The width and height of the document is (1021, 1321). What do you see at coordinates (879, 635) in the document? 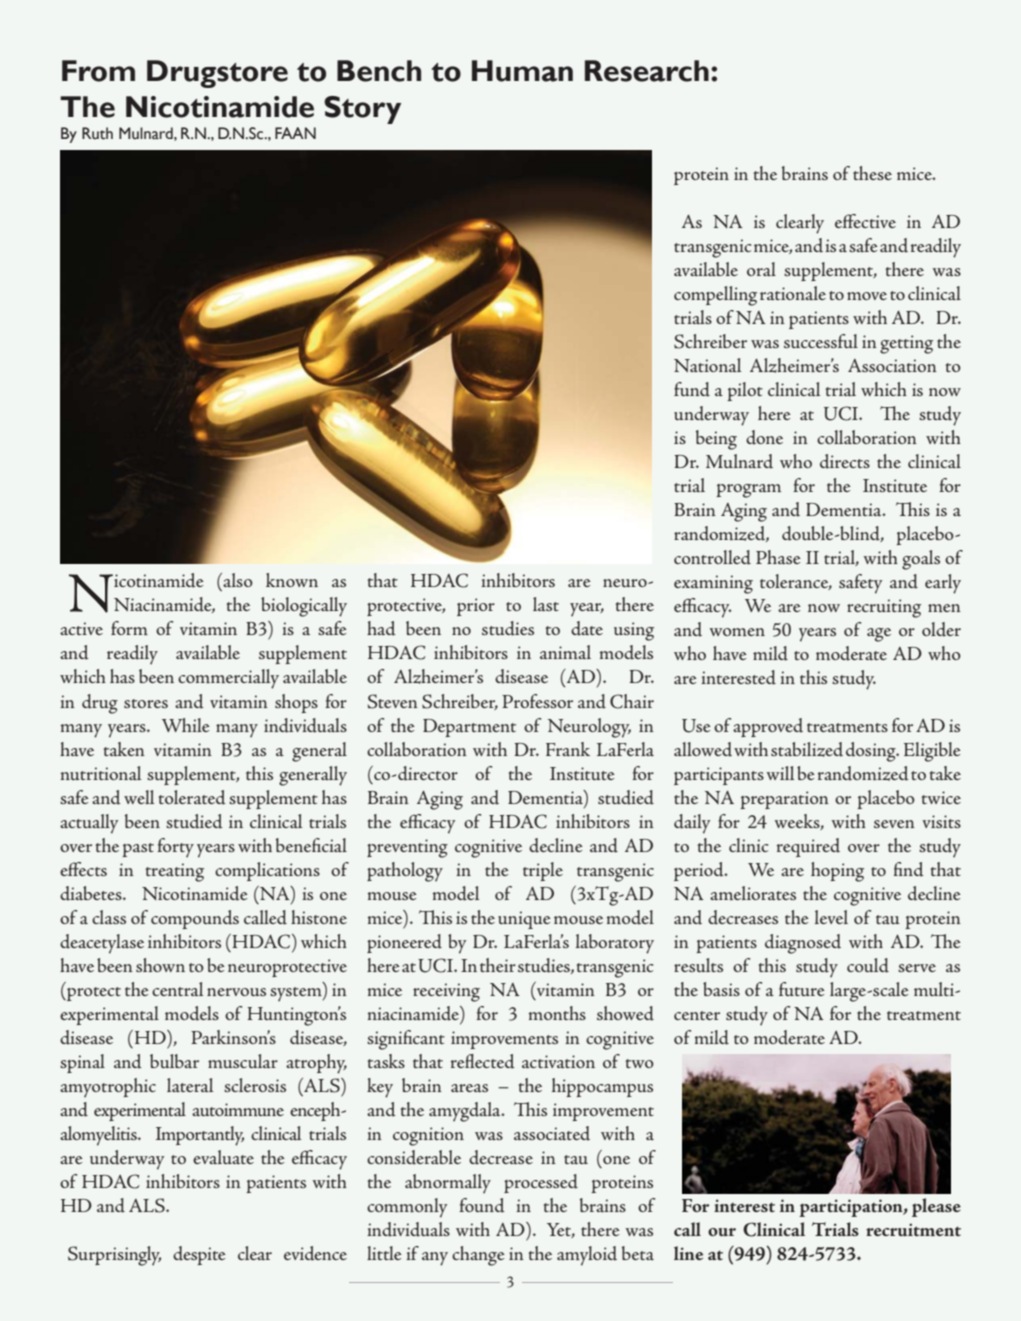
I see `age` at bounding box center [879, 635].
